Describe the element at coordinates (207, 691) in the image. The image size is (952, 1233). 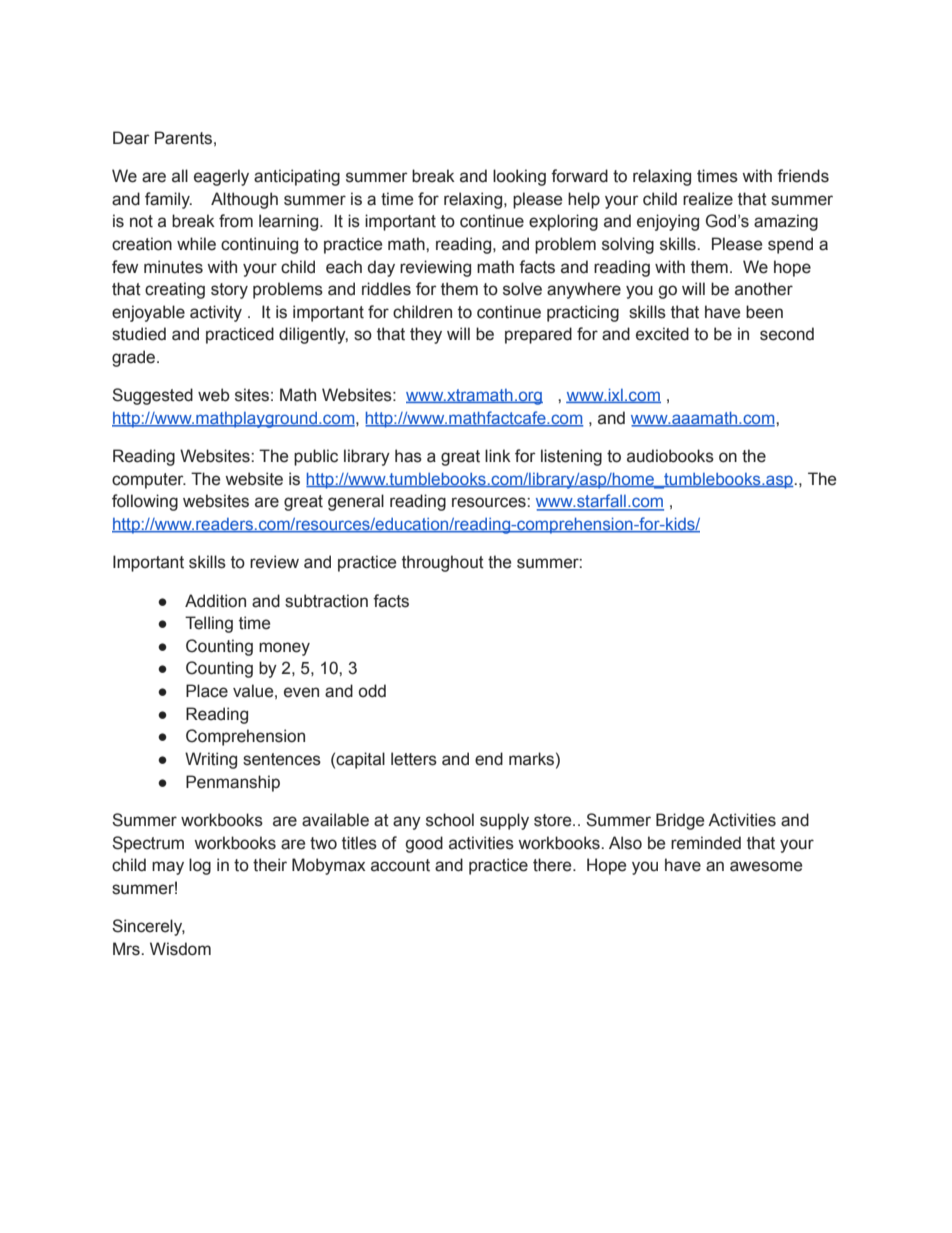
I see `Place` at that location.
